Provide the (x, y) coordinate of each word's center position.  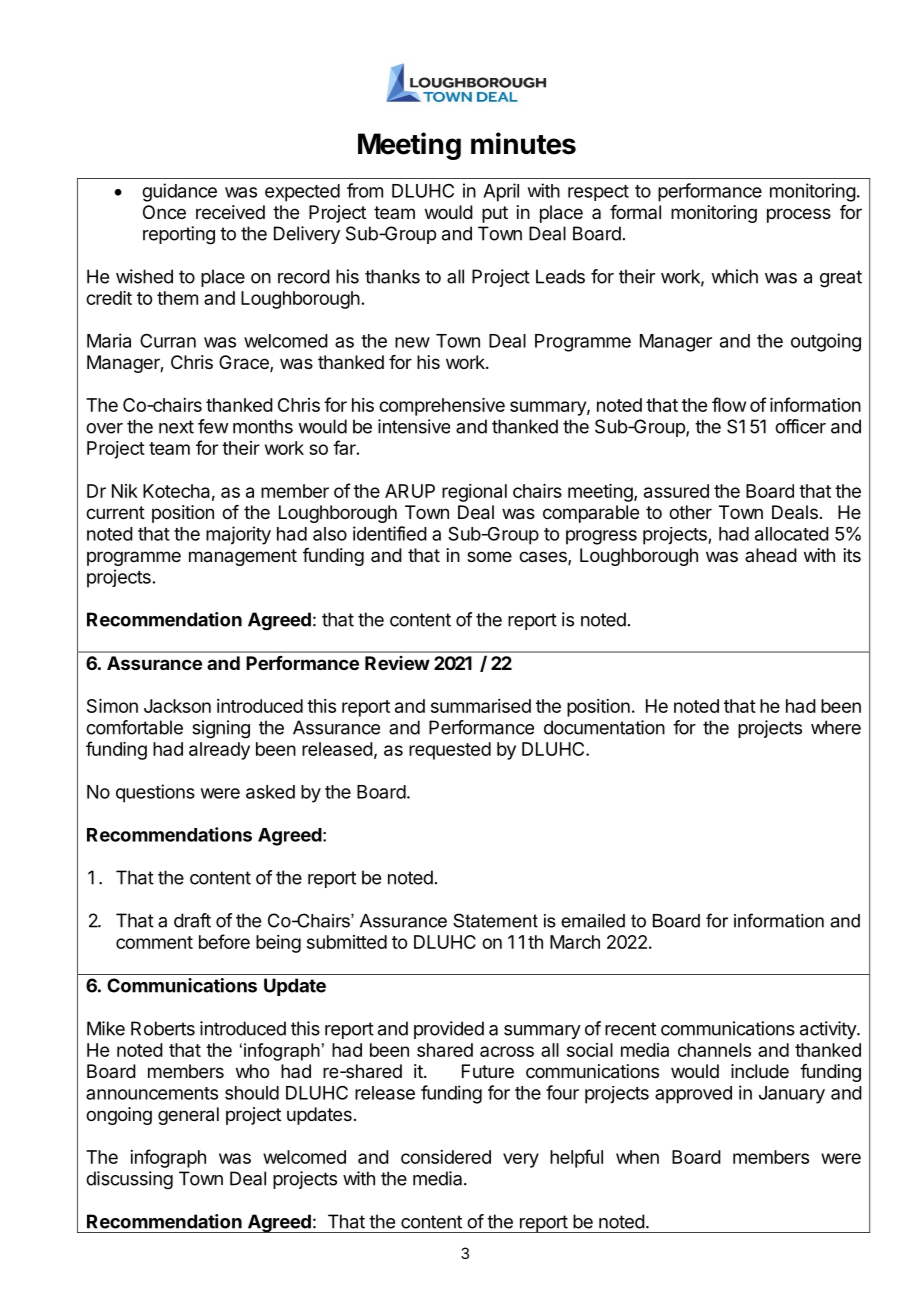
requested (450, 751)
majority (238, 535)
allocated (792, 534)
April (501, 192)
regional (474, 493)
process (799, 215)
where (836, 727)
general (188, 1116)
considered (446, 1157)
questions (155, 793)
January (792, 1095)
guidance (179, 192)
